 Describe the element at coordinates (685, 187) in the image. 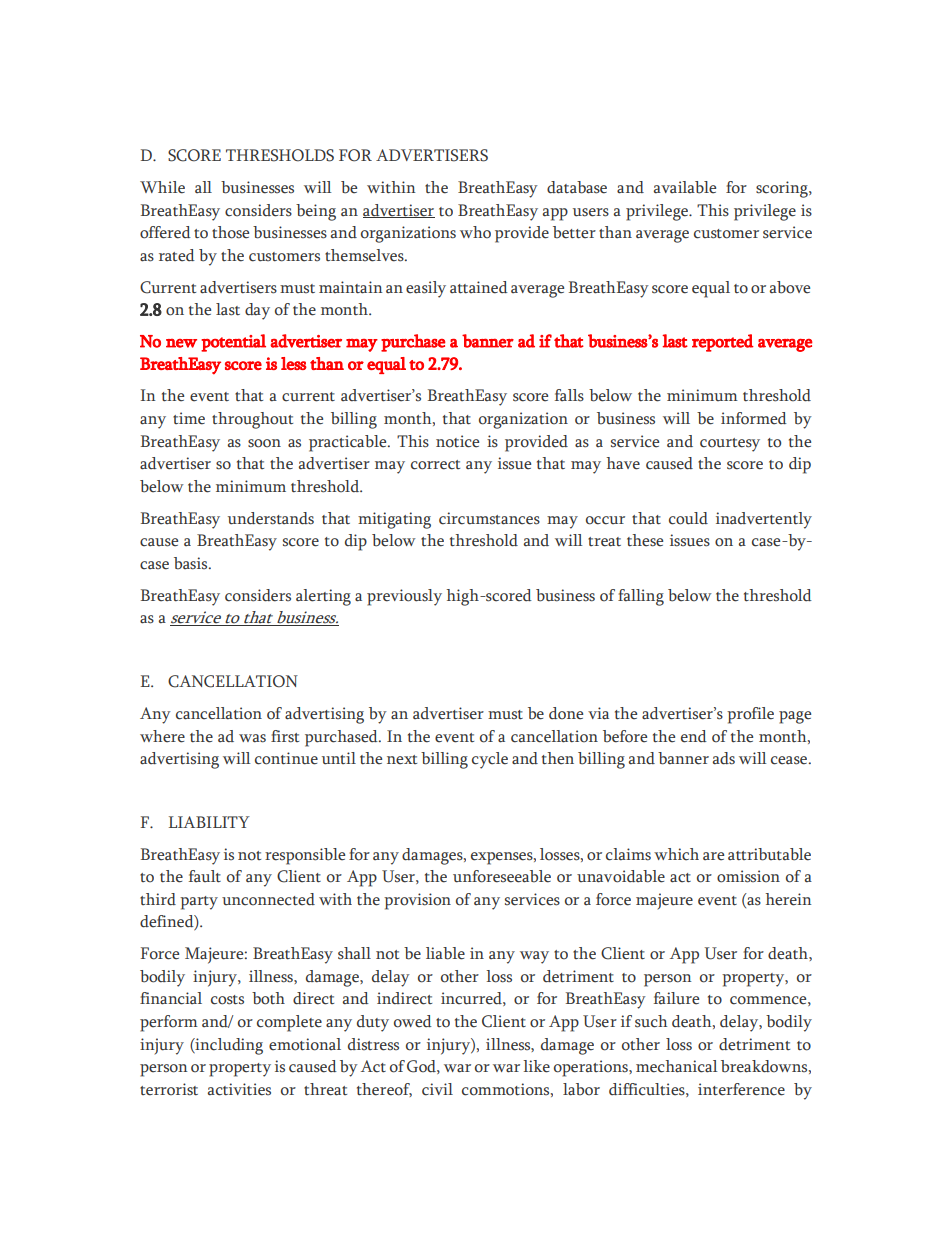

I see `available` at that location.
